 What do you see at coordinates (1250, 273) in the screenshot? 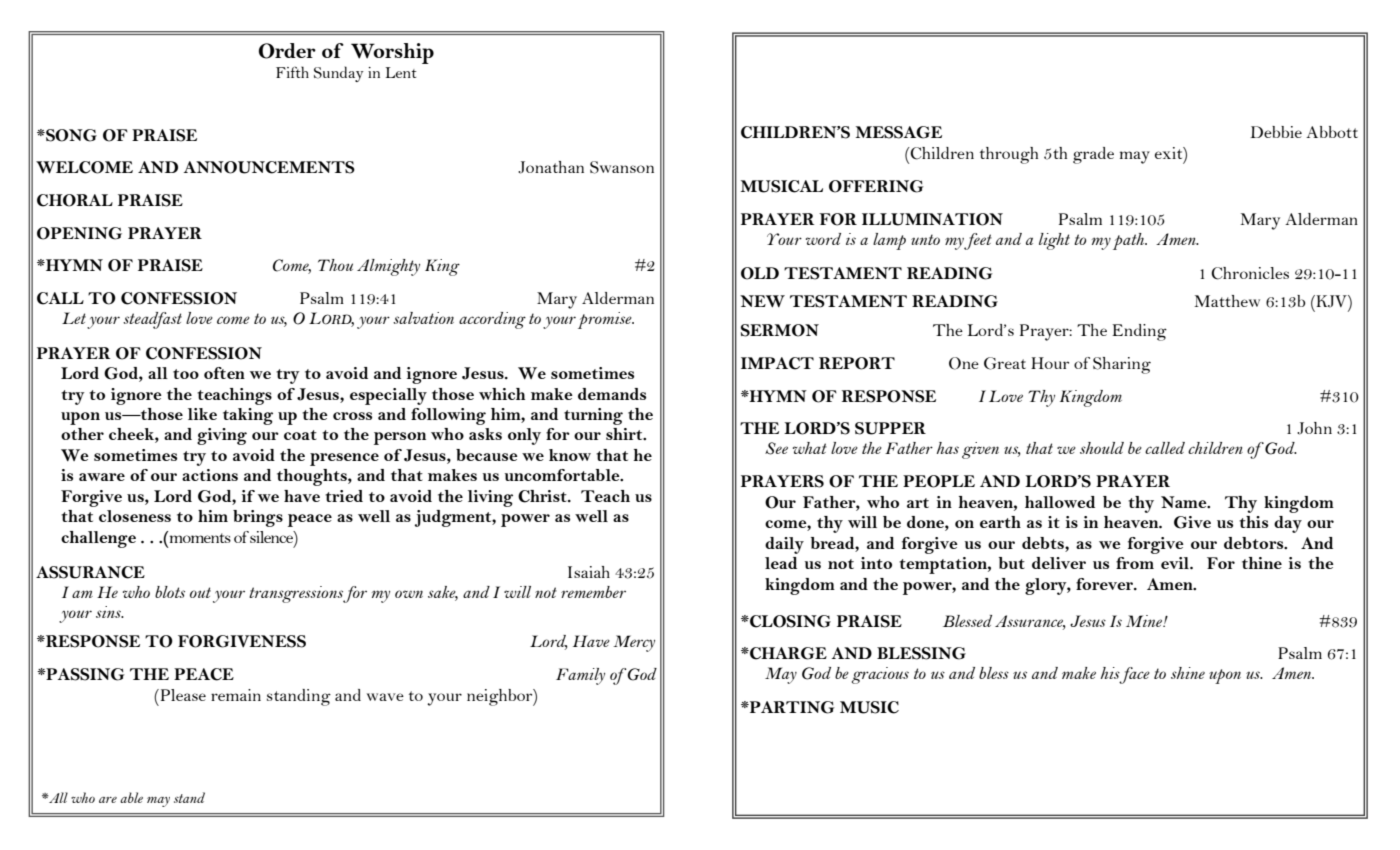
I see `Chronicles` at bounding box center [1250, 273].
